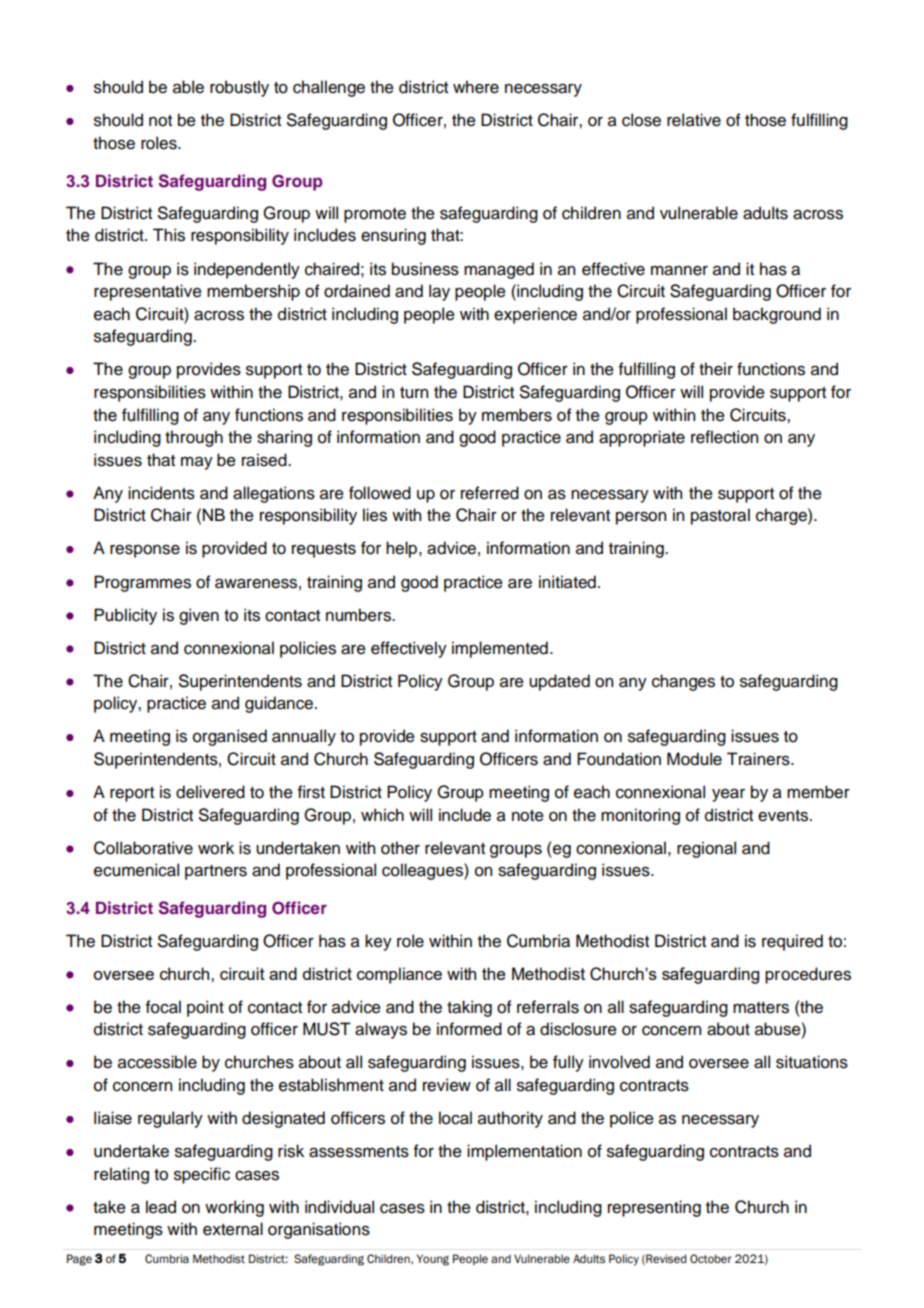 The height and width of the page is (1308, 924). Describe the element at coordinates (161, 1207) in the page. I see `lead` at that location.
